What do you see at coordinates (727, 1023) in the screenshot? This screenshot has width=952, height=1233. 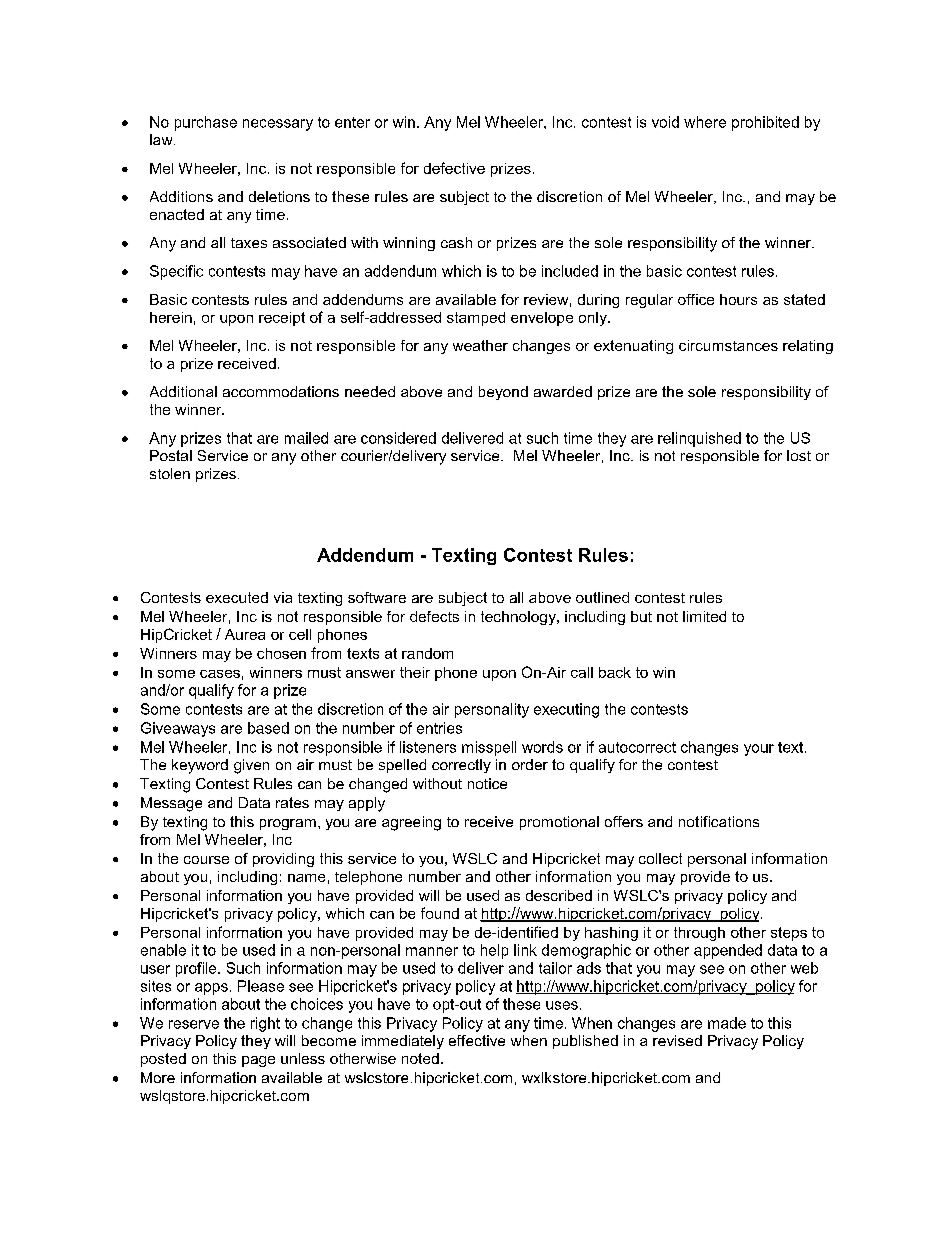 I see `made` at bounding box center [727, 1023].
